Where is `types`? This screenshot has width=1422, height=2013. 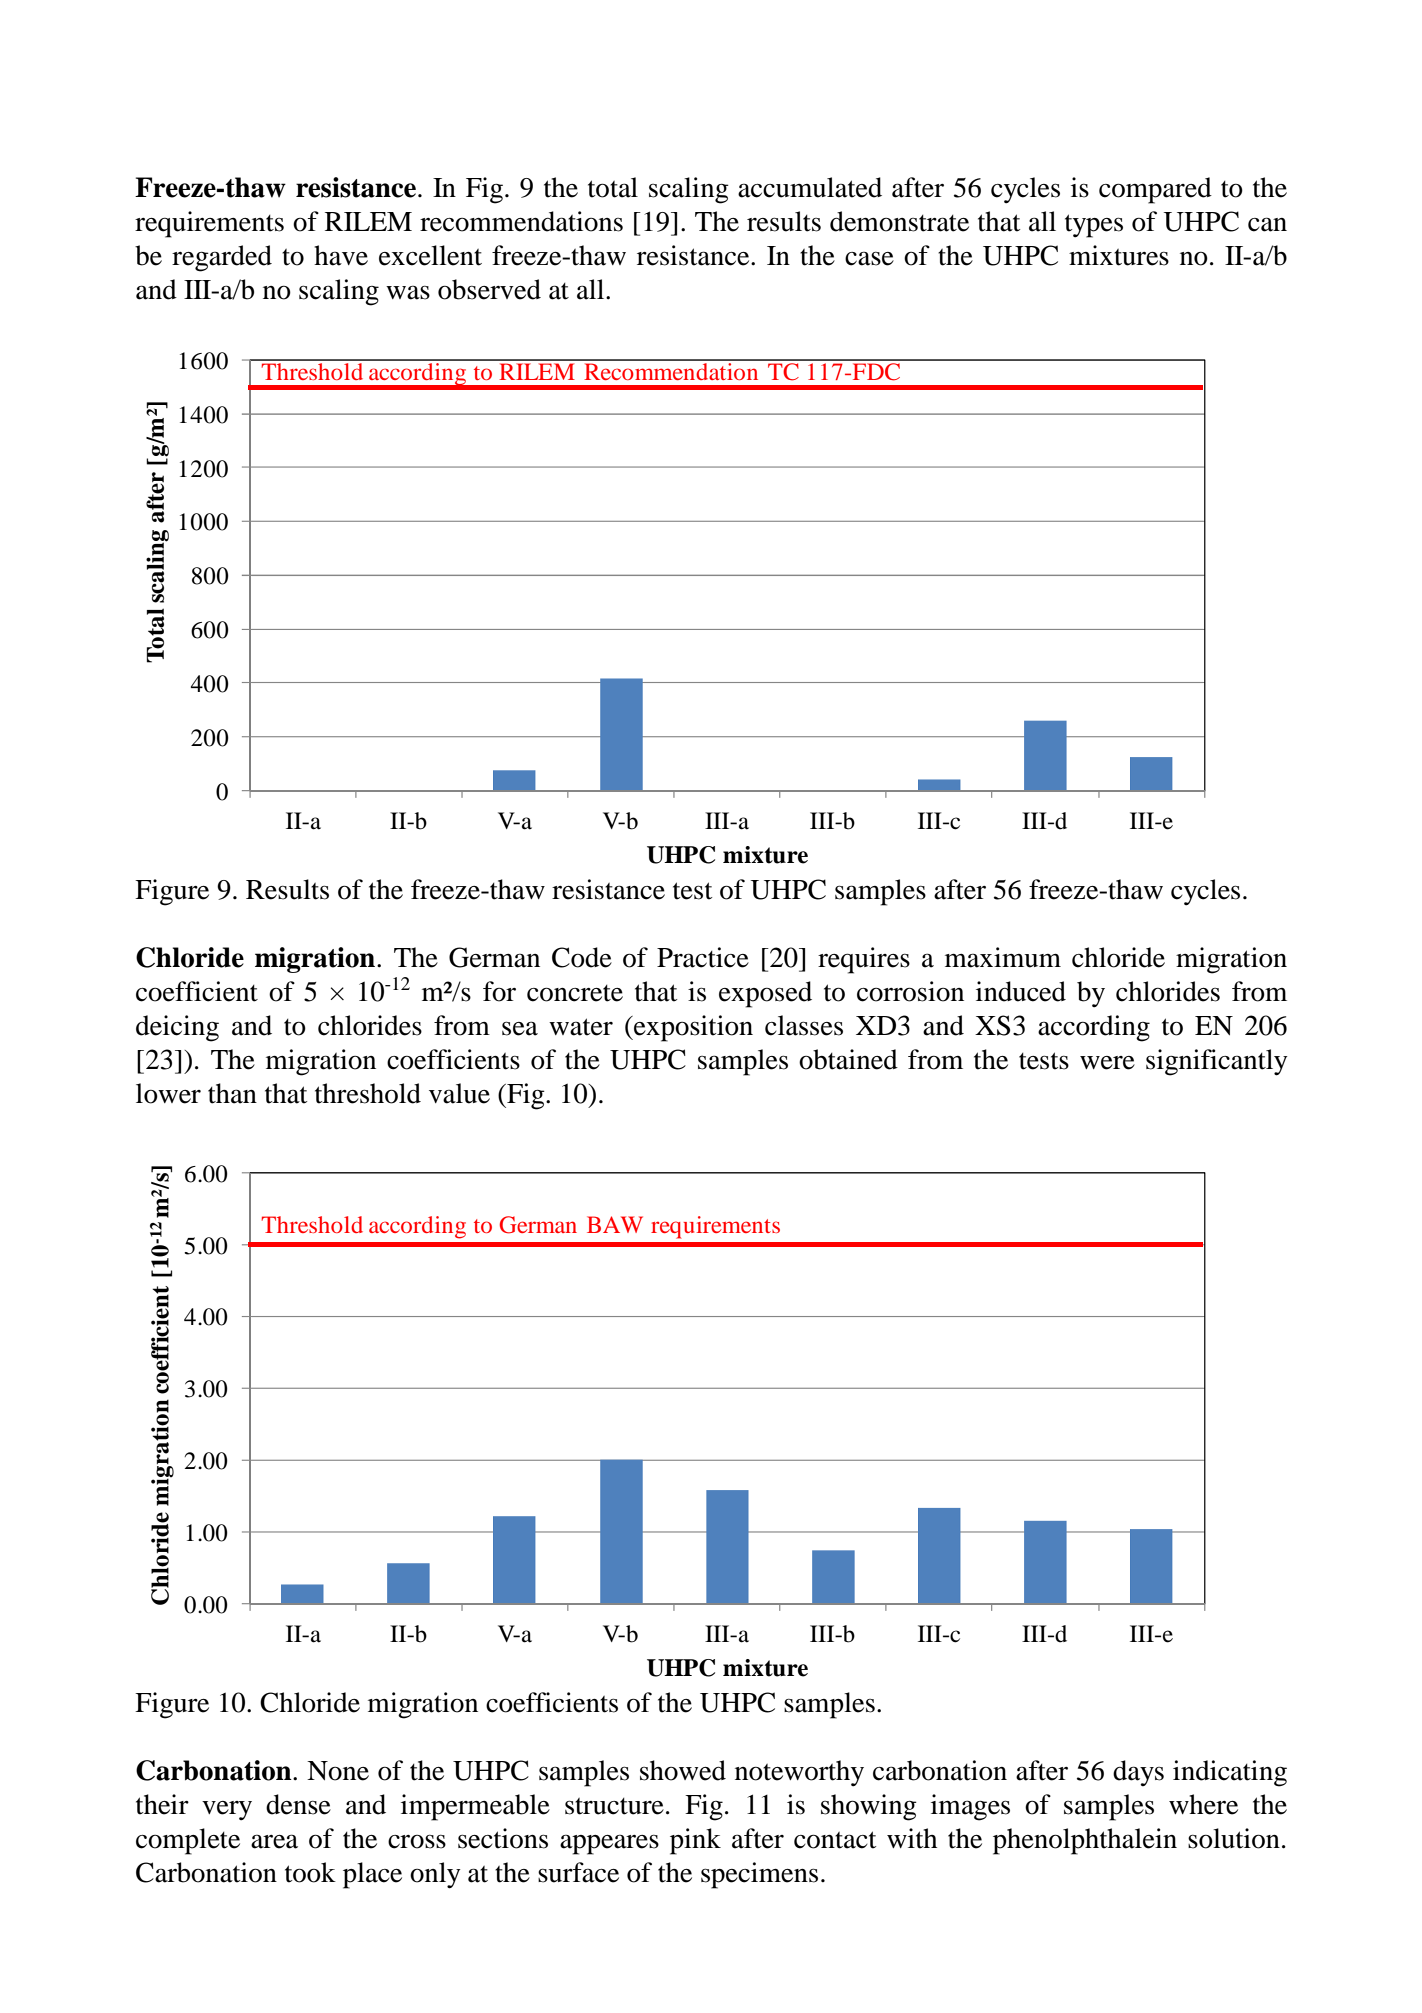
types is located at coordinates (1094, 226).
